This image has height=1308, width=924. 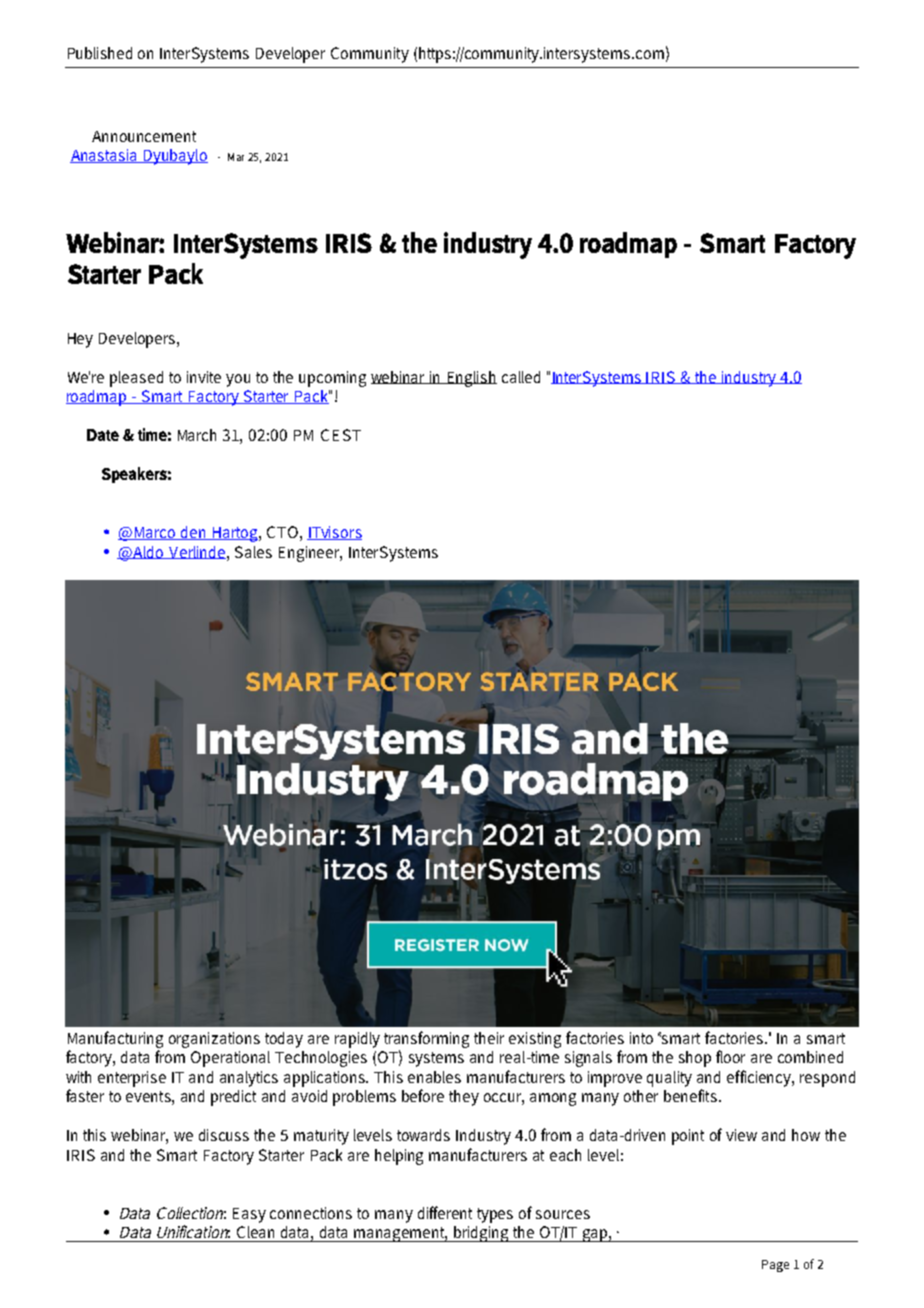 What do you see at coordinates (156, 533) in the image?
I see `Marco` at bounding box center [156, 533].
